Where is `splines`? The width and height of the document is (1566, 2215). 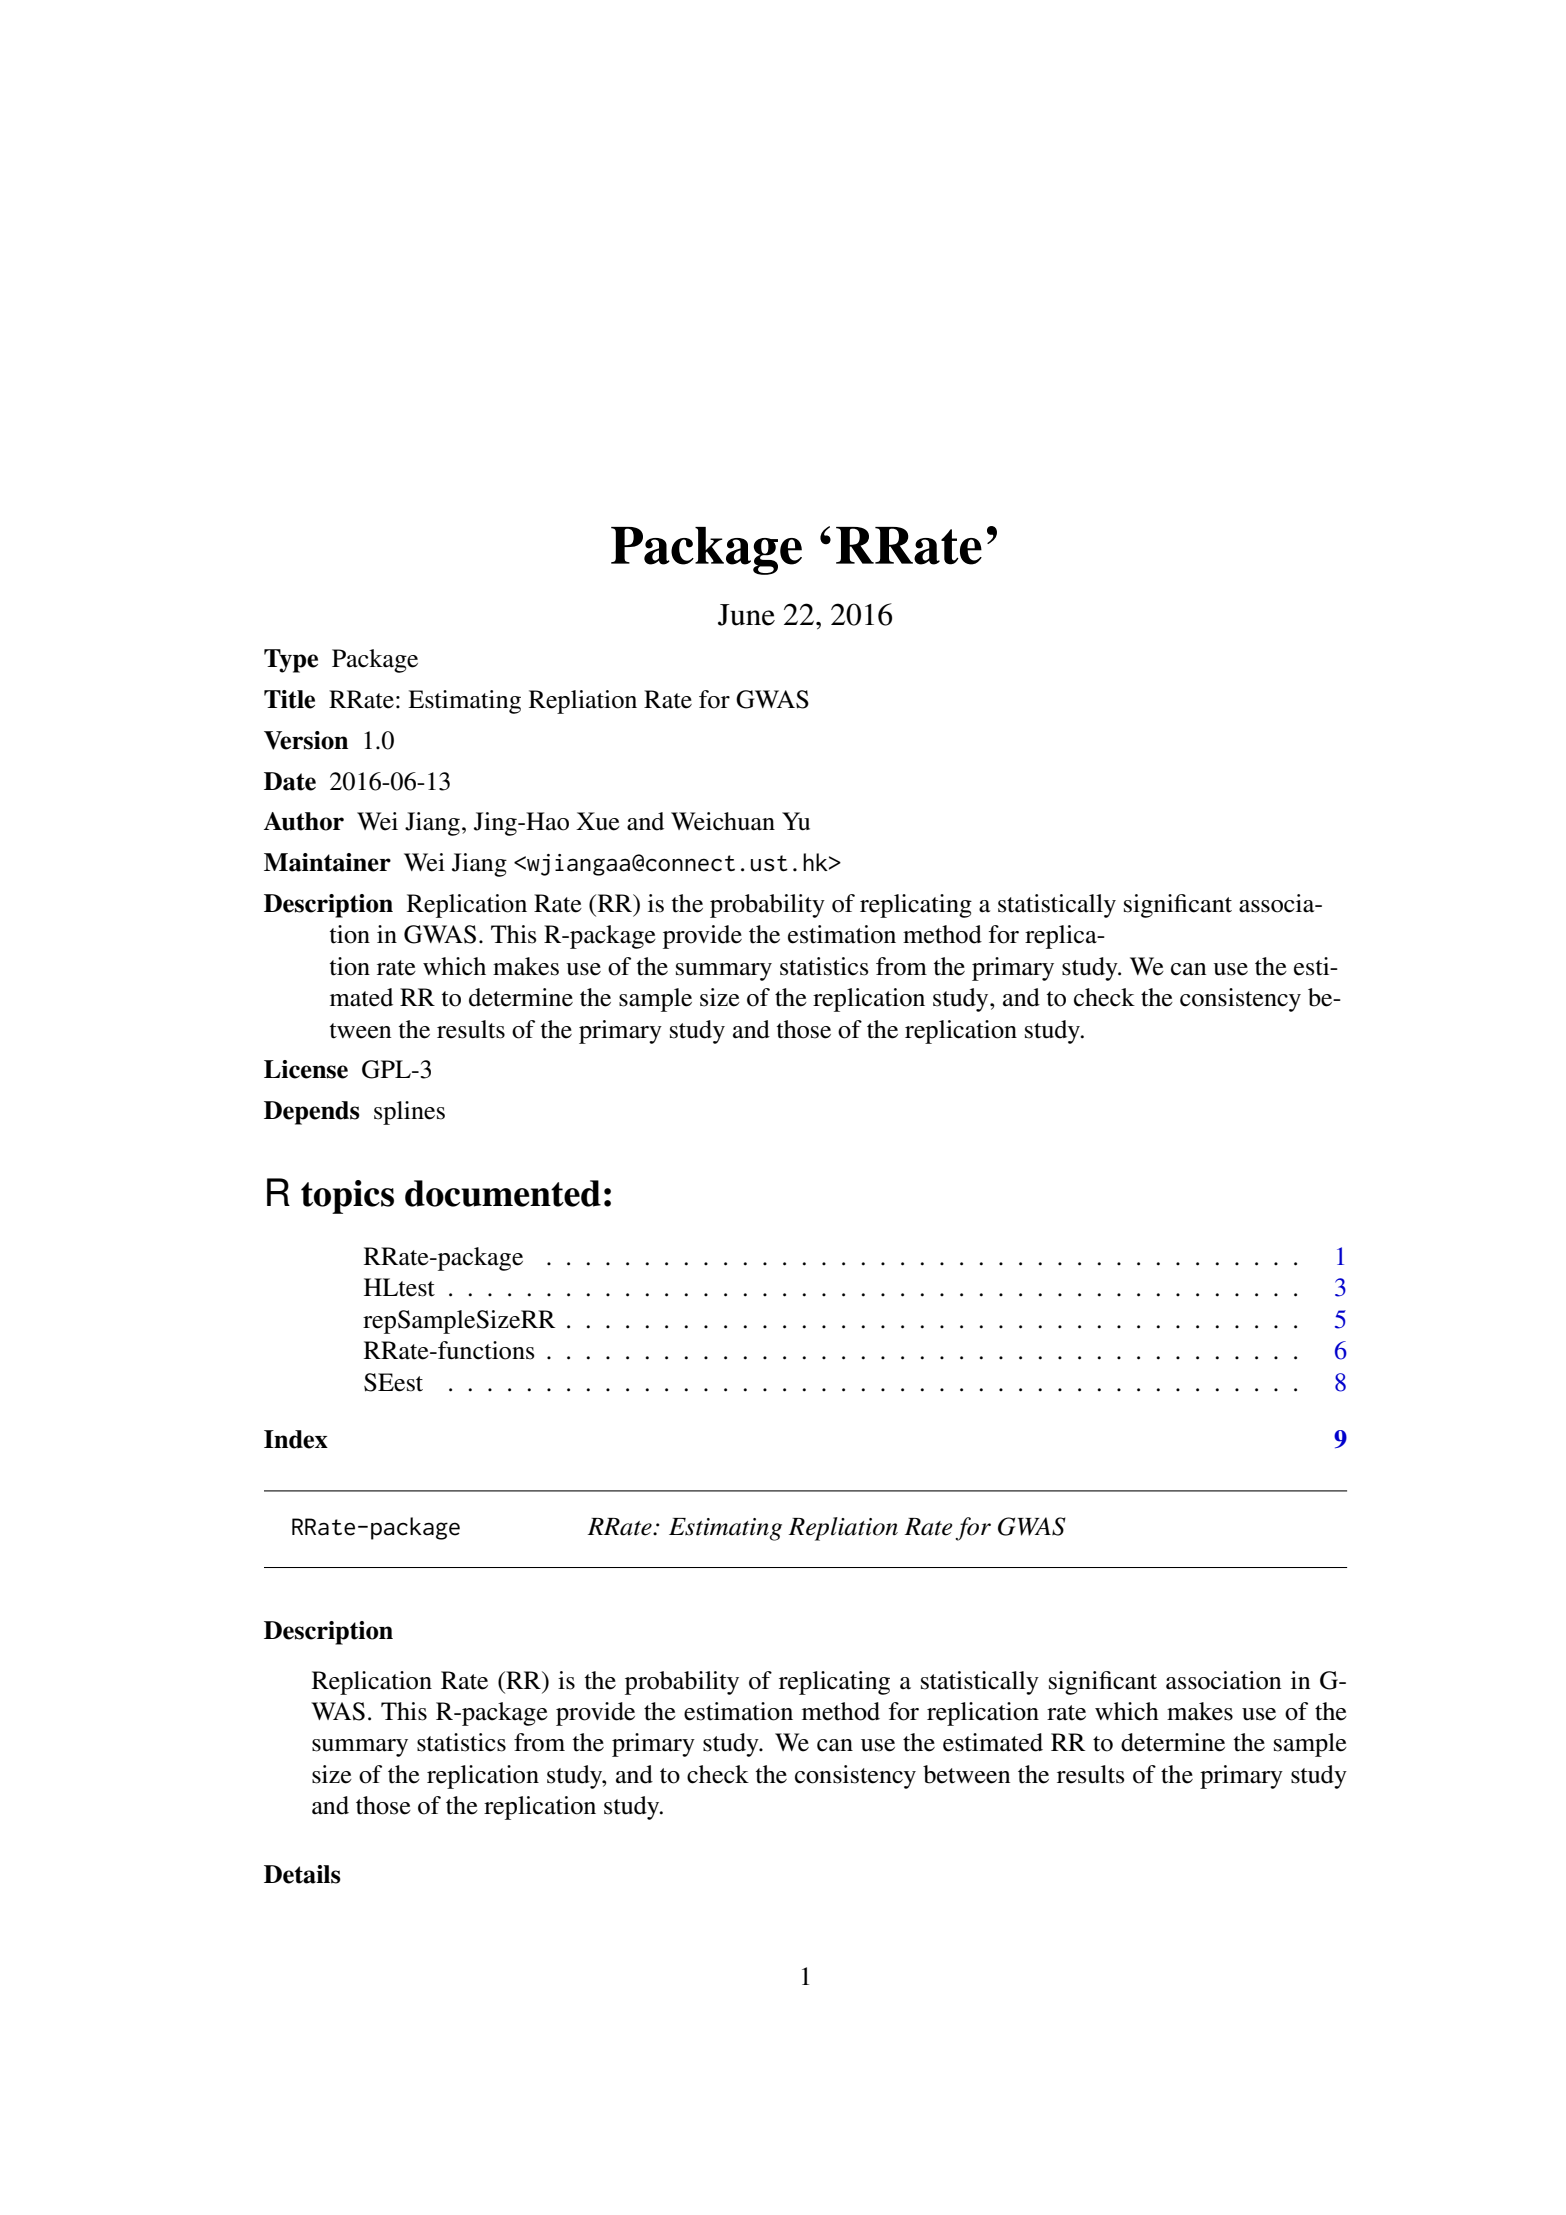
splines is located at coordinates (409, 1113).
